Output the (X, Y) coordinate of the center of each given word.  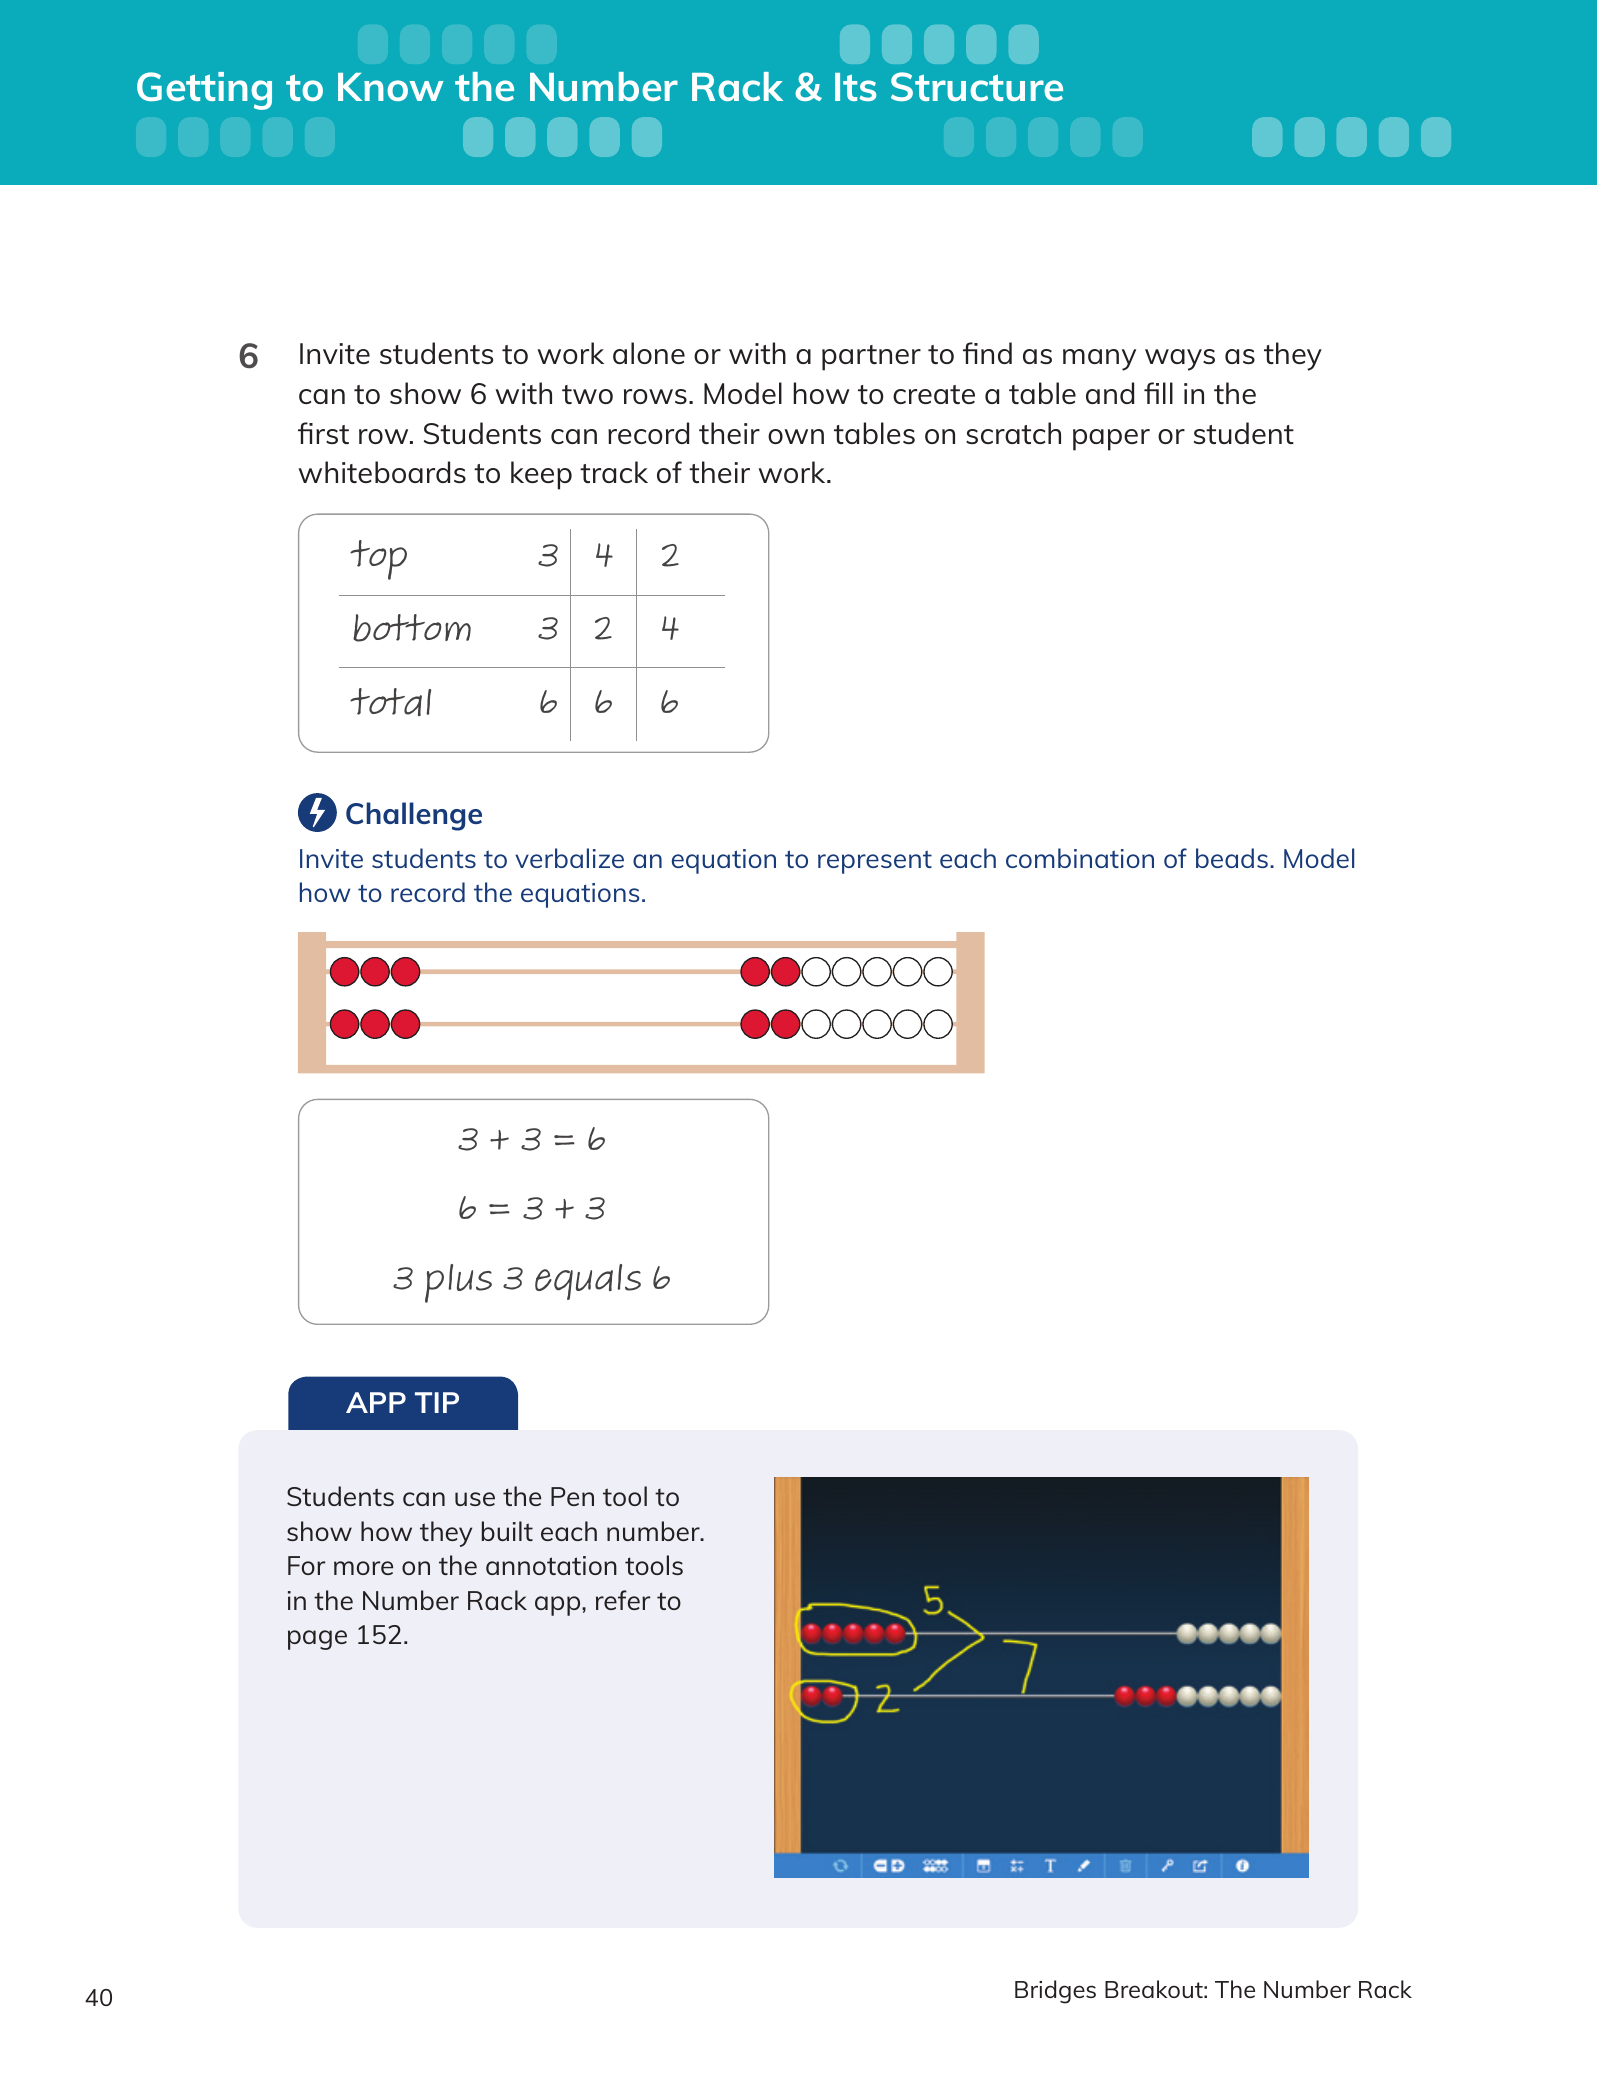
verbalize (569, 858)
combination (1080, 858)
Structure (977, 86)
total (390, 702)
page (317, 1640)
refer (623, 1600)
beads (1232, 858)
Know (391, 87)
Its (855, 87)
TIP (437, 1402)
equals (588, 1282)
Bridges (1055, 1992)
